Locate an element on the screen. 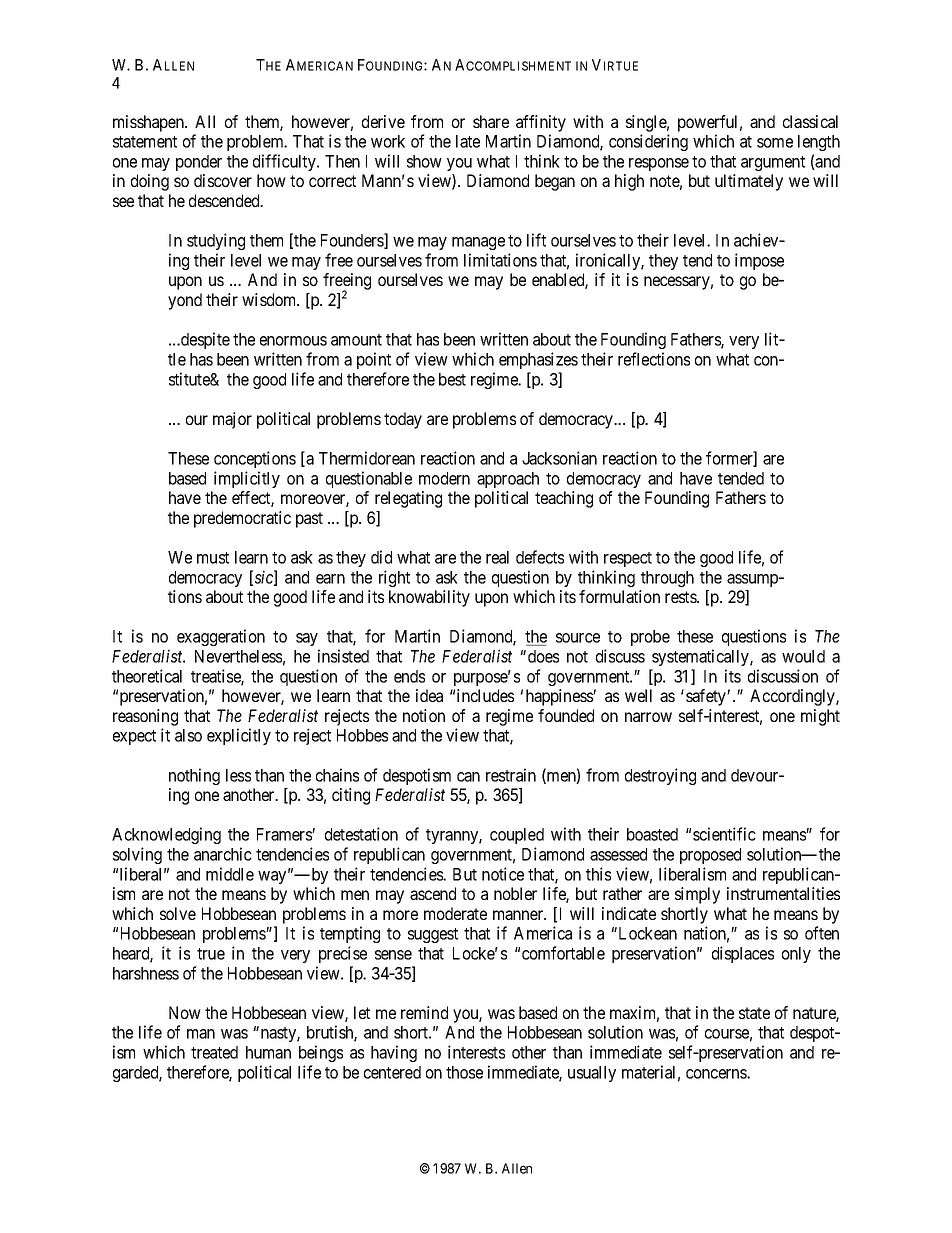 This screenshot has height=1233, width=952. must is located at coordinates (213, 558).
